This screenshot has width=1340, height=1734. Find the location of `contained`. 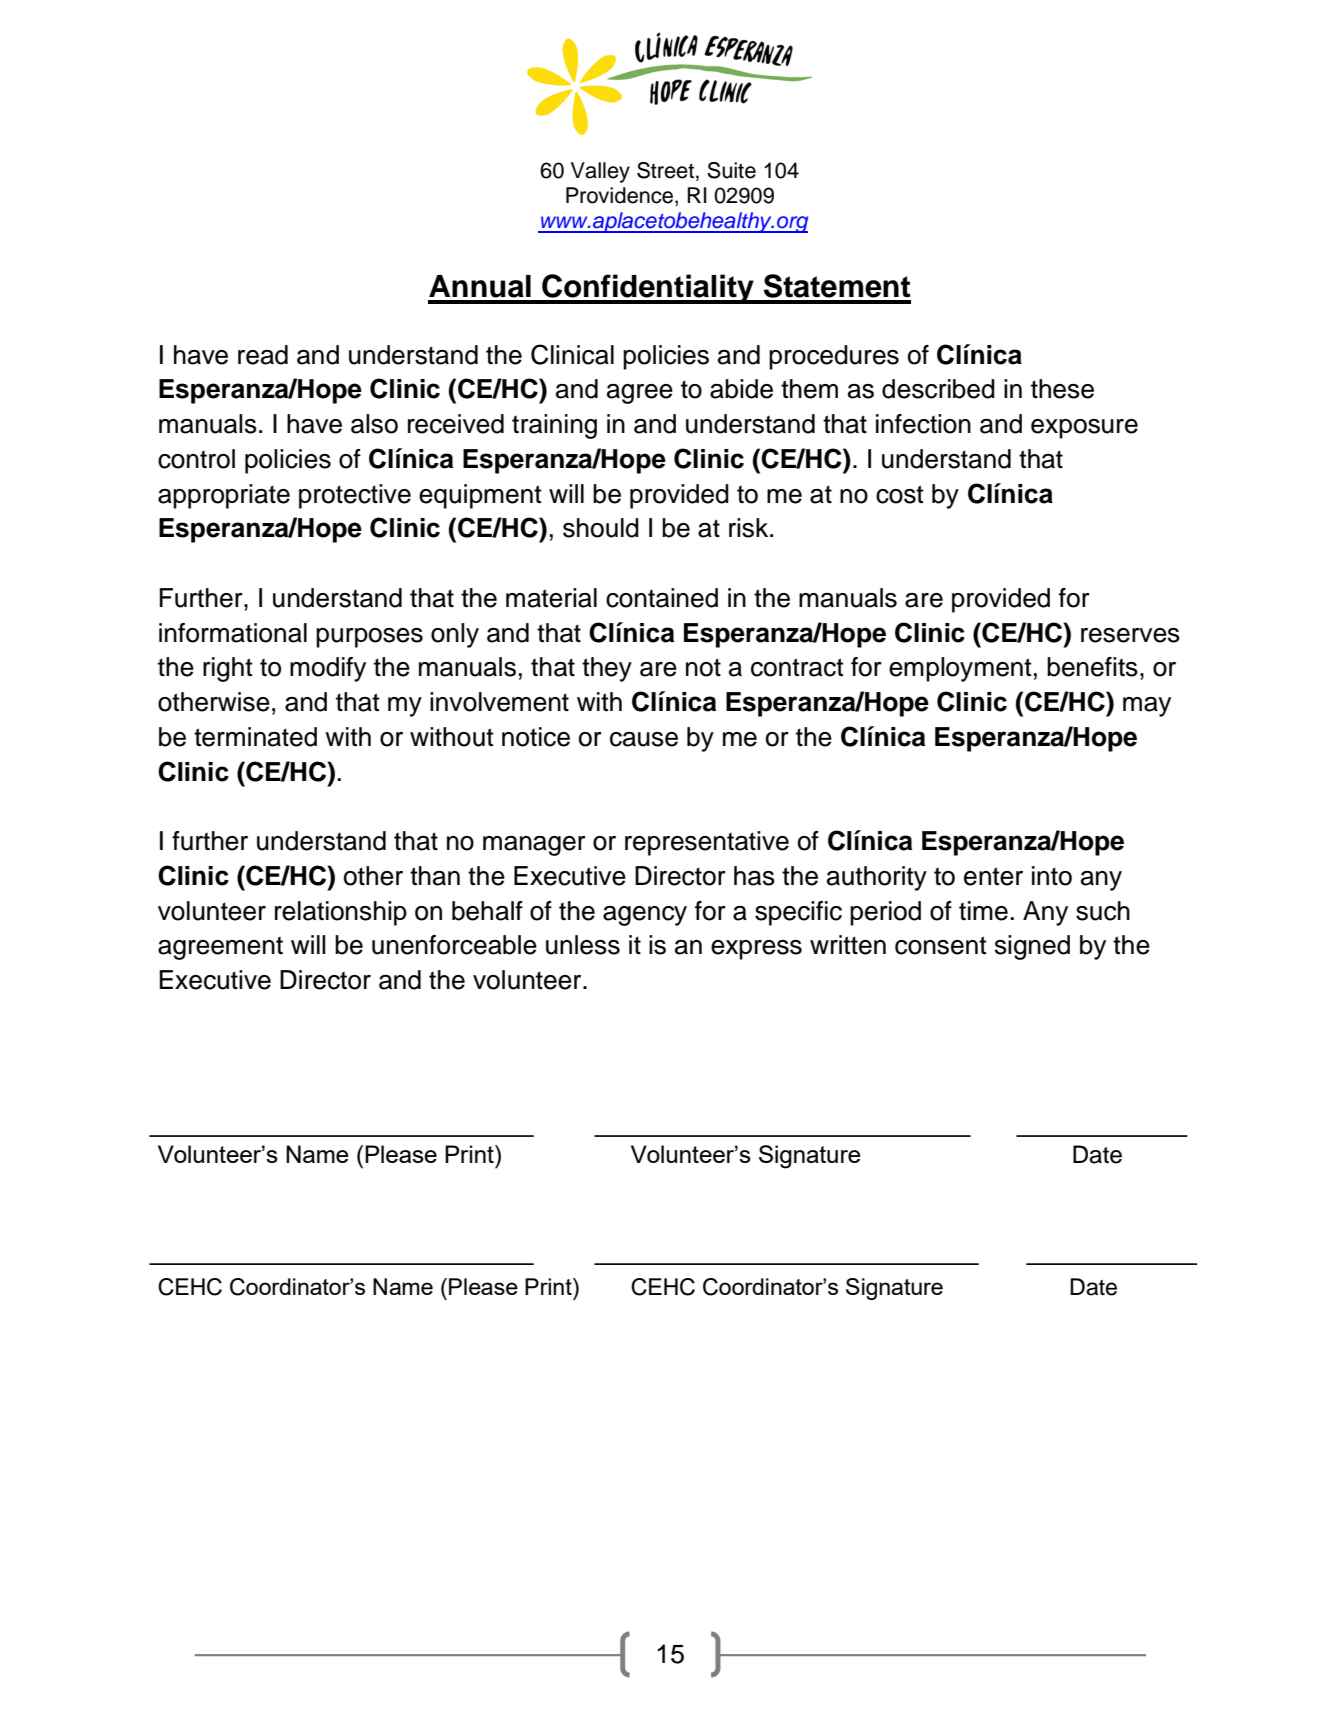

contained is located at coordinates (662, 598).
